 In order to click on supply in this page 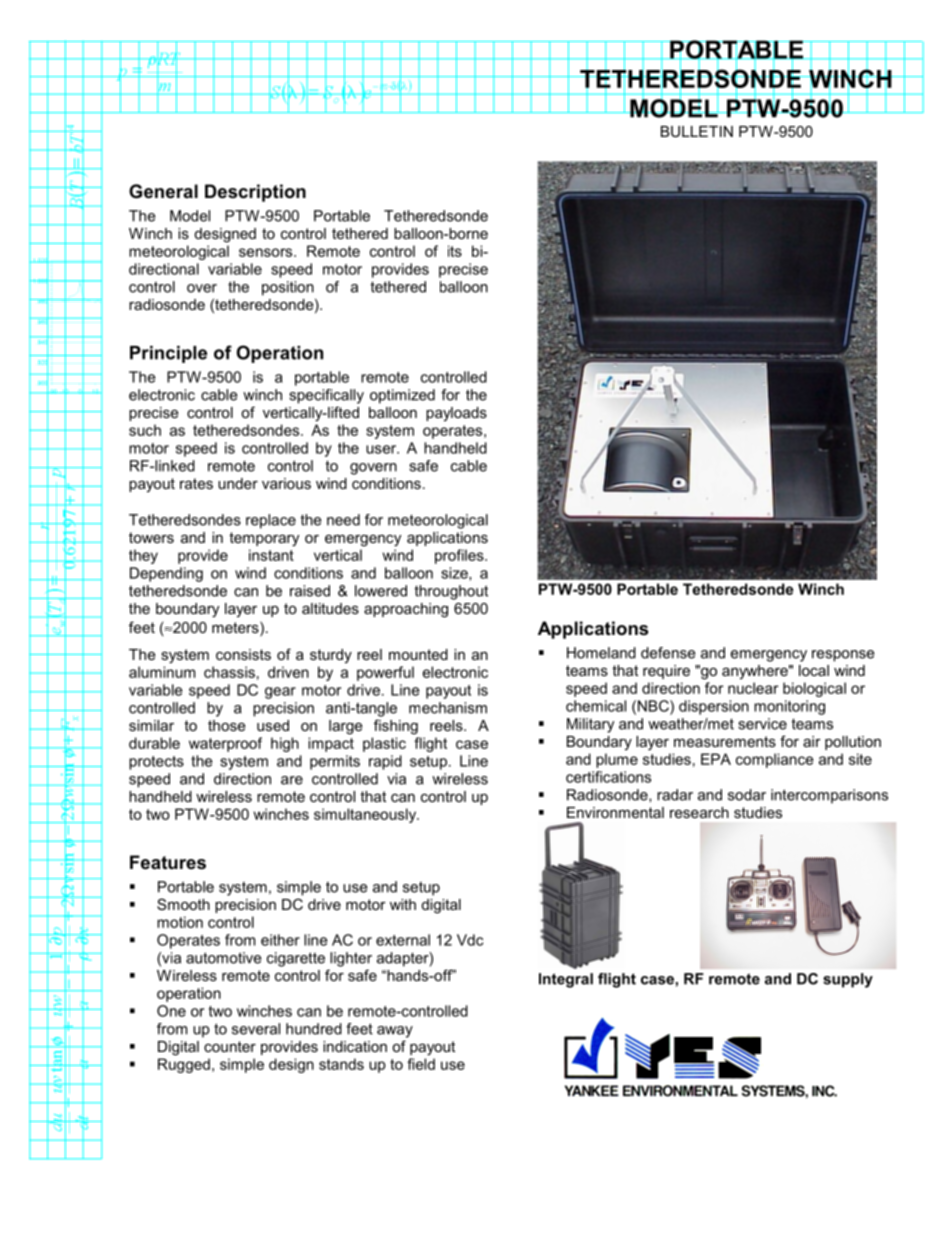, I will do `click(848, 980)`.
